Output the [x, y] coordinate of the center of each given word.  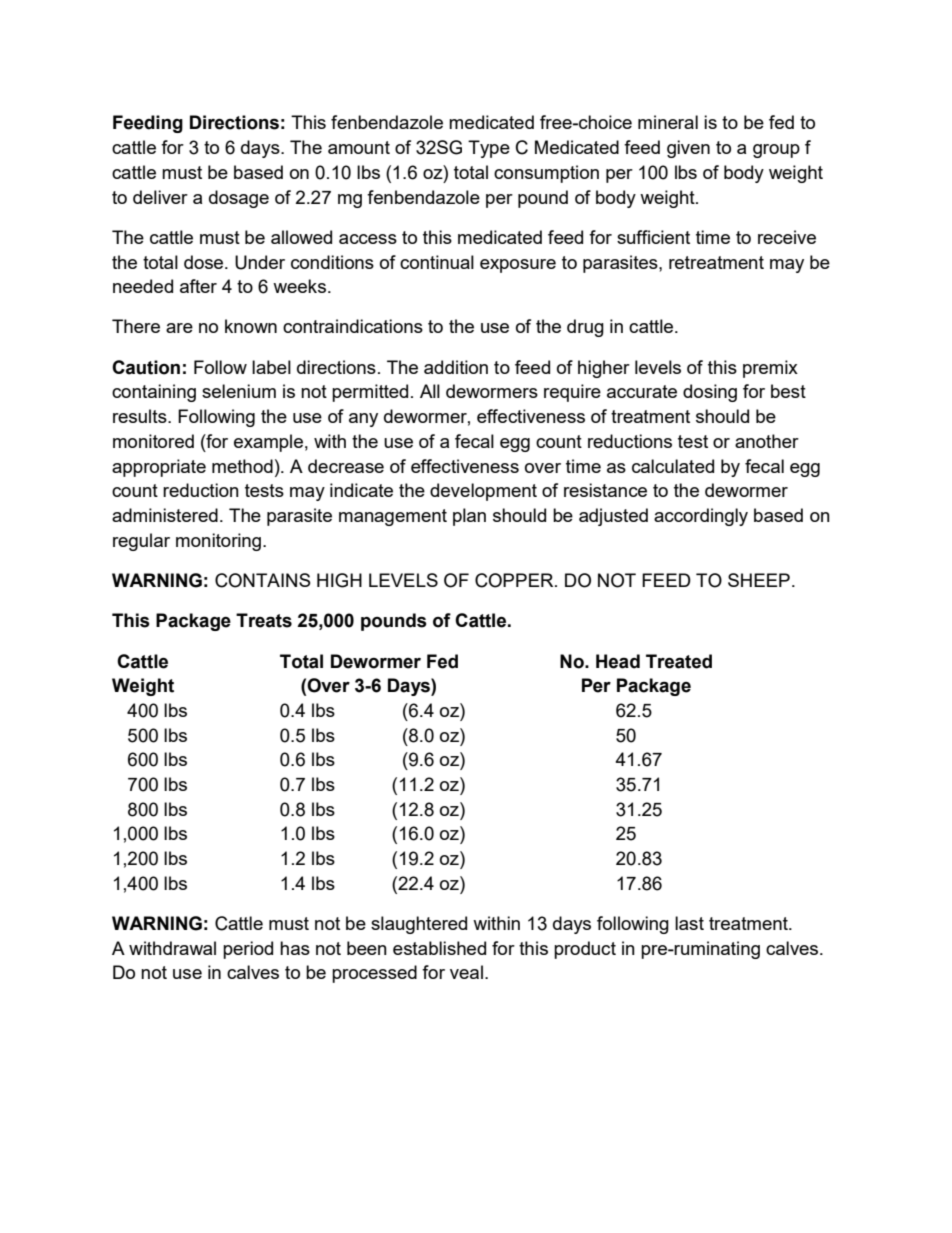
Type [489, 149]
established [439, 948]
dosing [710, 393]
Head [618, 661]
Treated [679, 661]
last [689, 923]
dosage [239, 199]
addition [456, 367]
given [688, 149]
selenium [239, 391]
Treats [264, 620]
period [248, 950]
